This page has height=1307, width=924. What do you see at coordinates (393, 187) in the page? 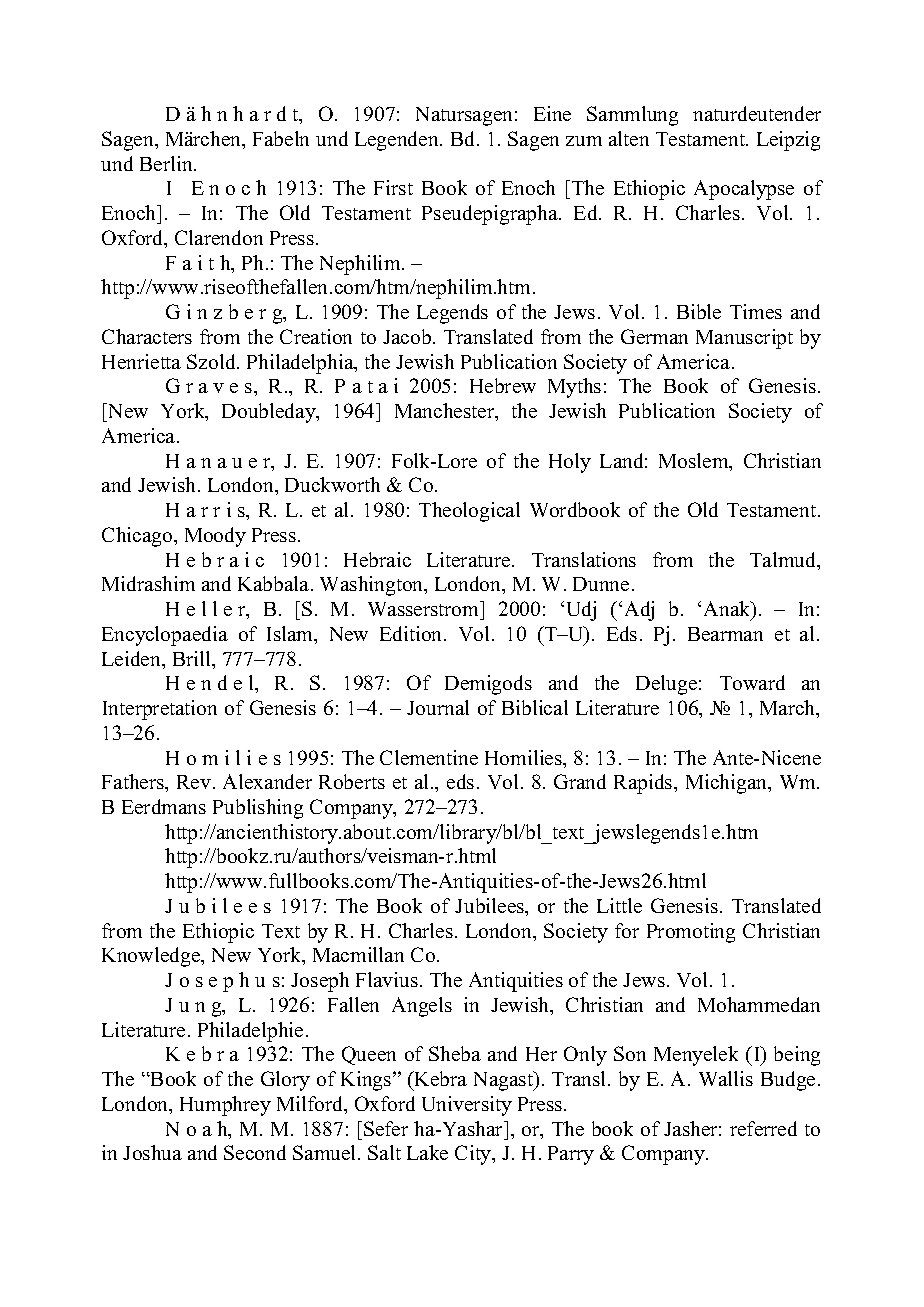
I see `First` at bounding box center [393, 187].
